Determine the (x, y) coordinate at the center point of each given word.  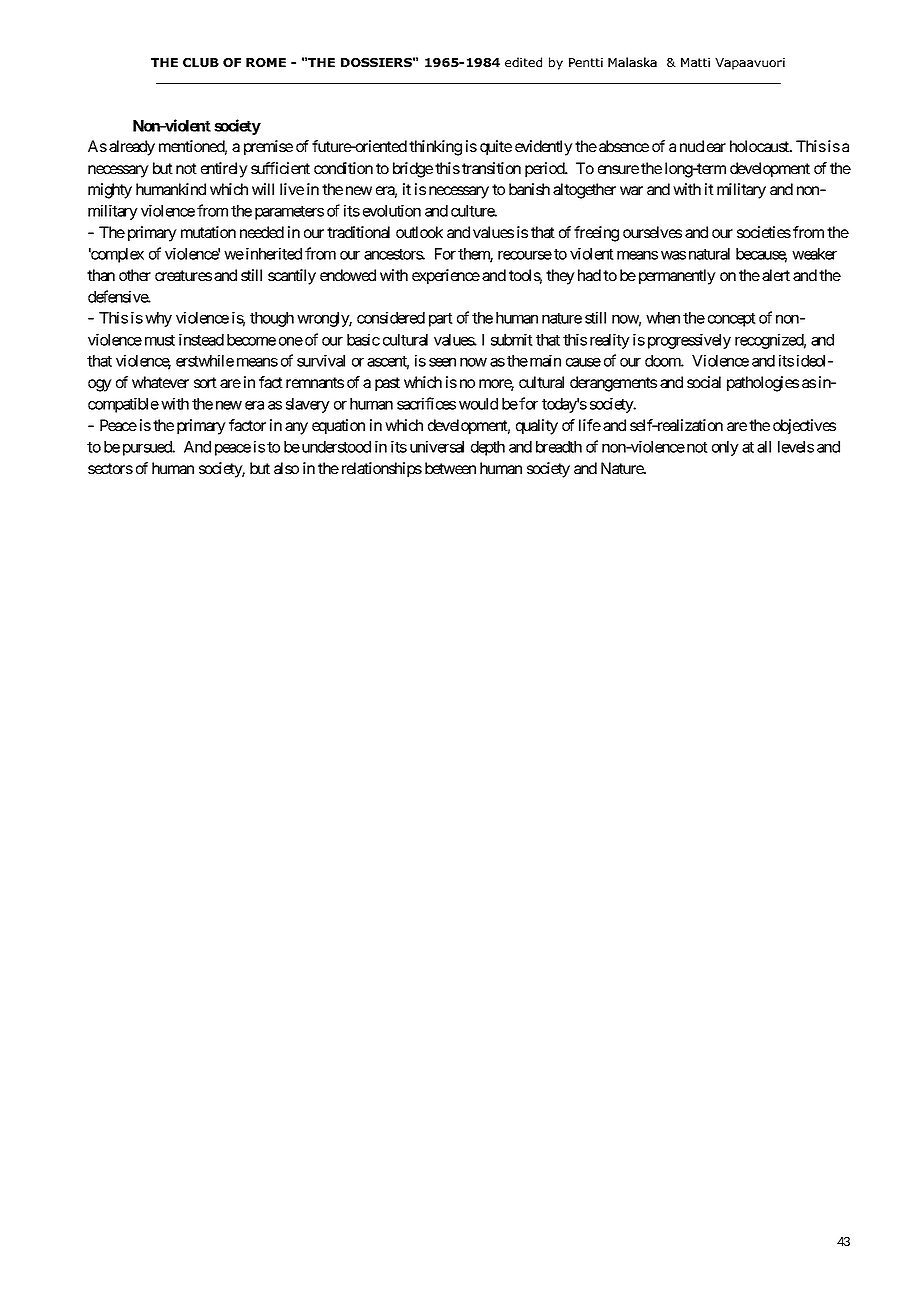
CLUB (201, 62)
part (441, 320)
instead (201, 339)
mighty (110, 191)
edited (523, 62)
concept (732, 320)
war (631, 190)
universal (437, 446)
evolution (392, 210)
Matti (695, 62)
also (286, 468)
